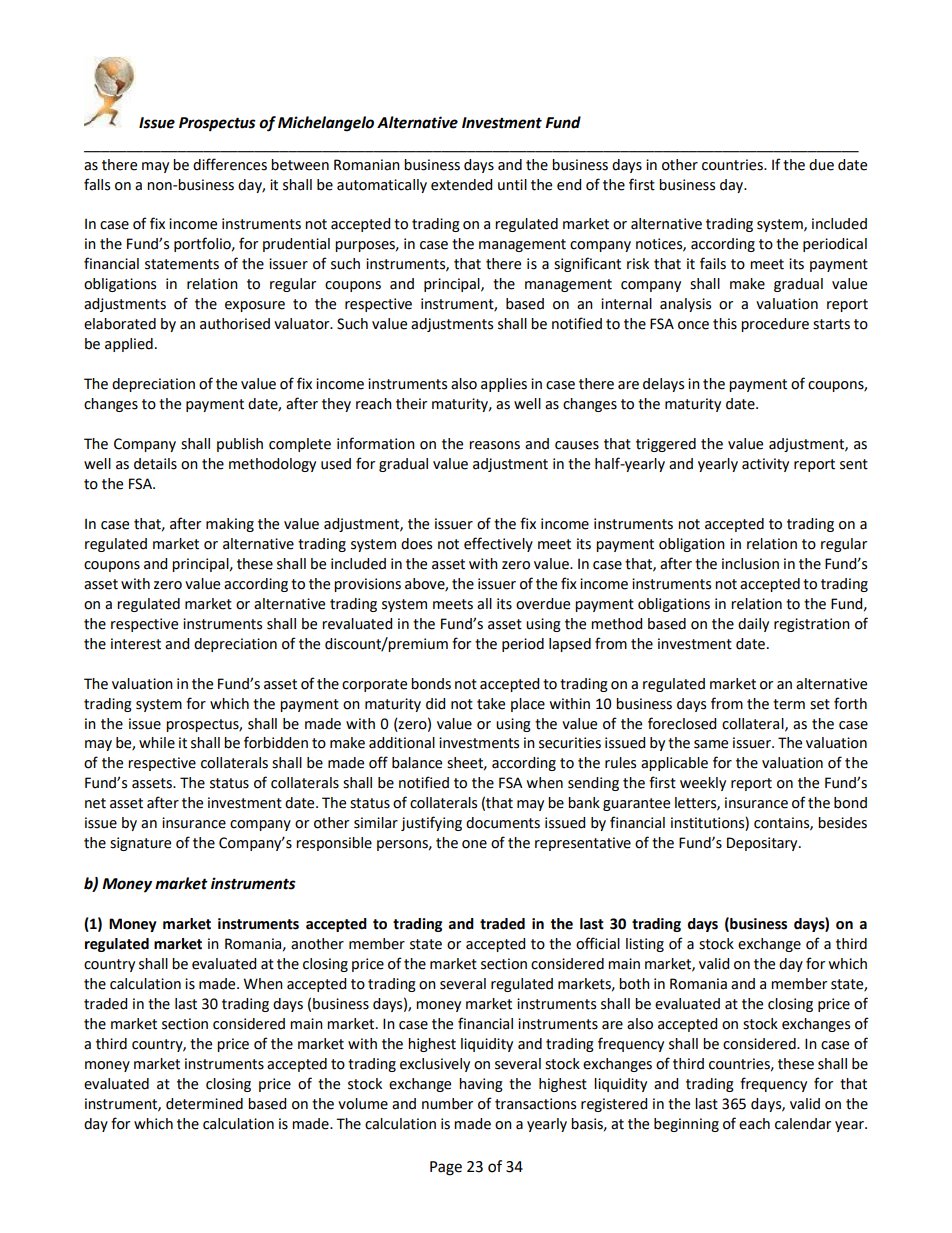  What do you see at coordinates (461, 185) in the document?
I see `extended` at bounding box center [461, 185].
